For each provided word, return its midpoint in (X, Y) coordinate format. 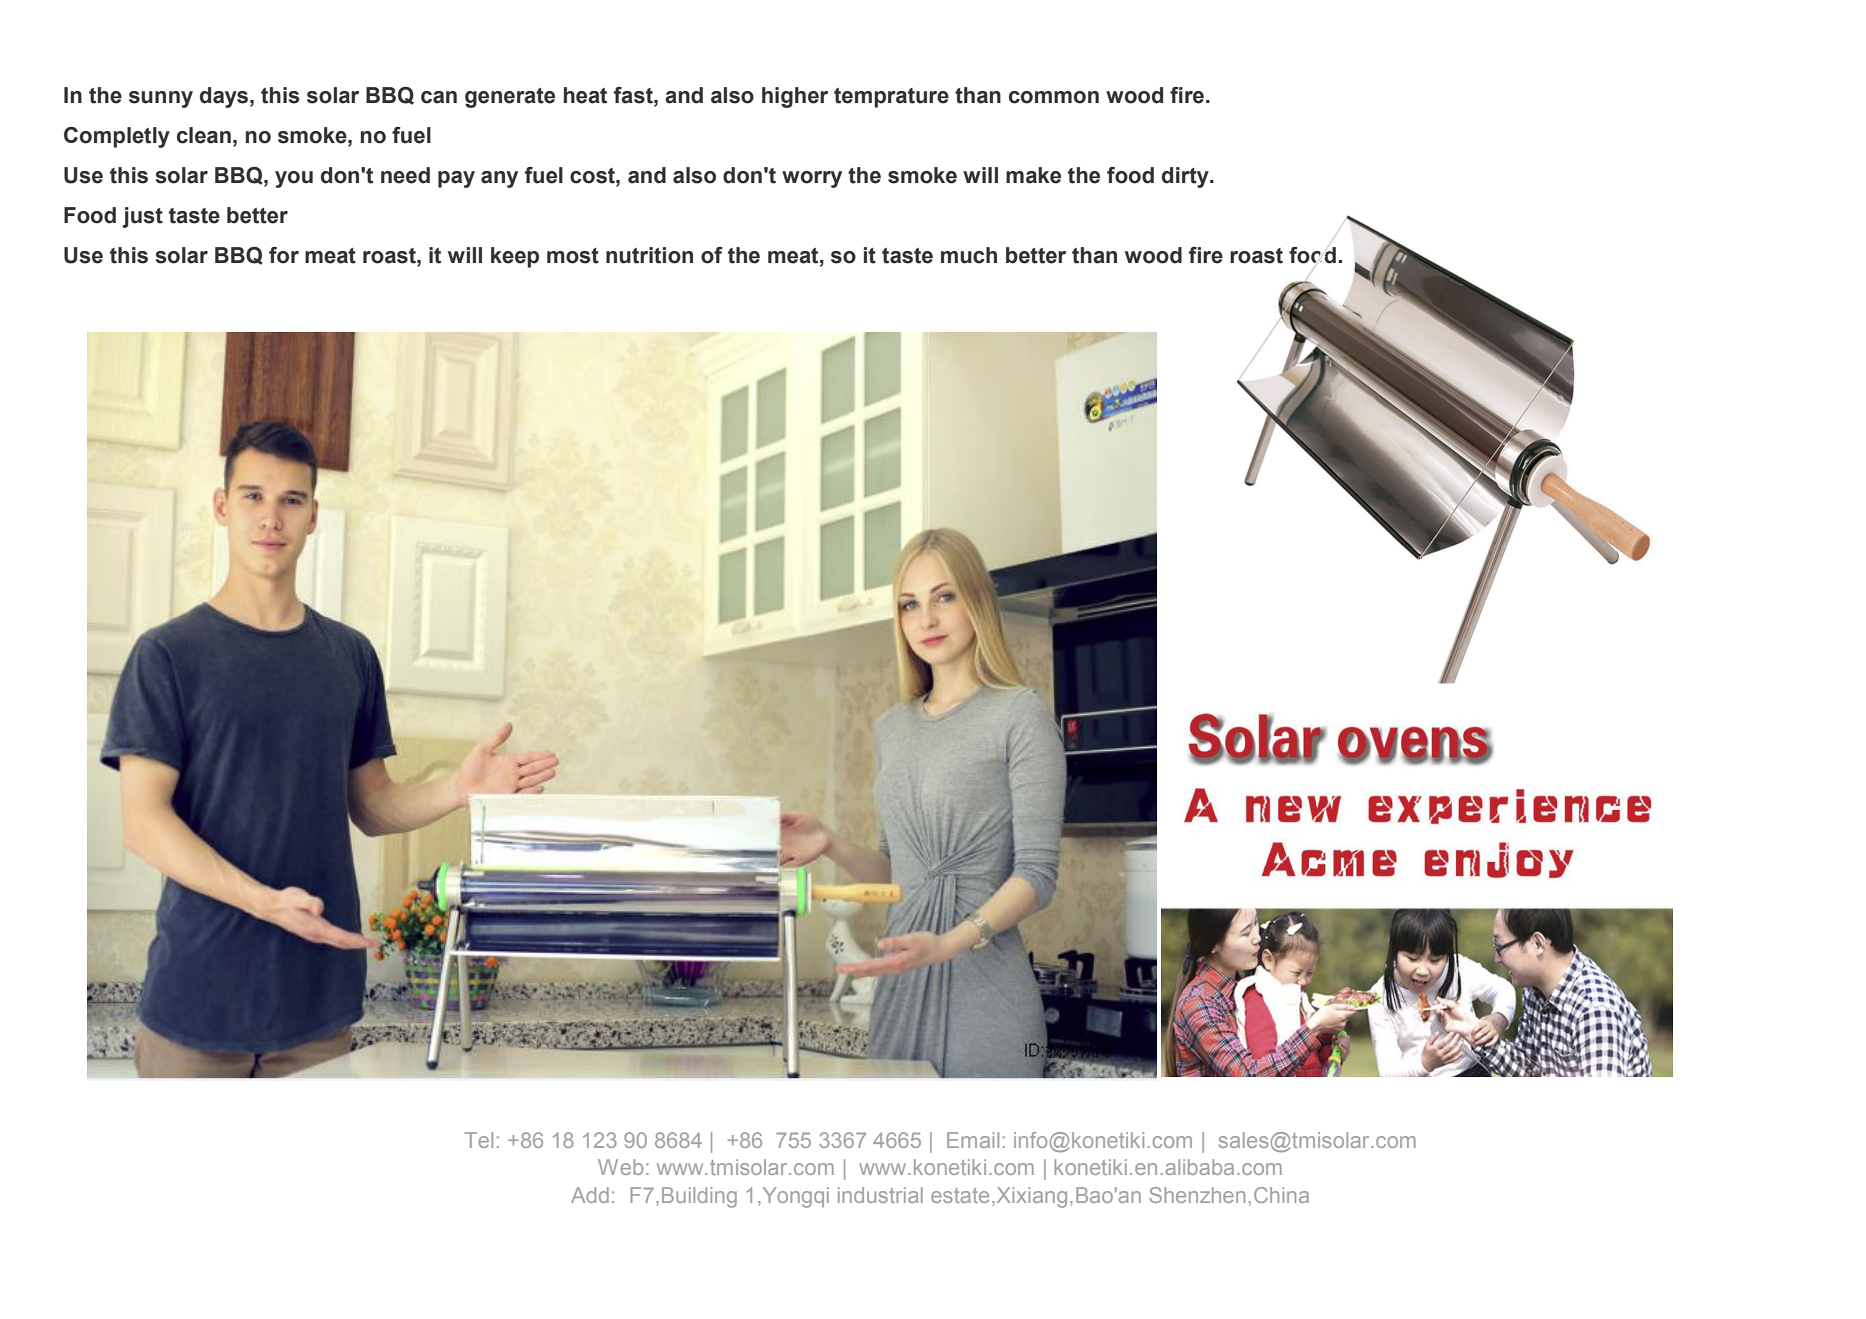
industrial (880, 1195)
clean (204, 135)
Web (620, 1167)
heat (585, 95)
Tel (479, 1140)
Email (973, 1140)
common (1054, 97)
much (969, 255)
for (284, 255)
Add (590, 1195)
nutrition (649, 255)
